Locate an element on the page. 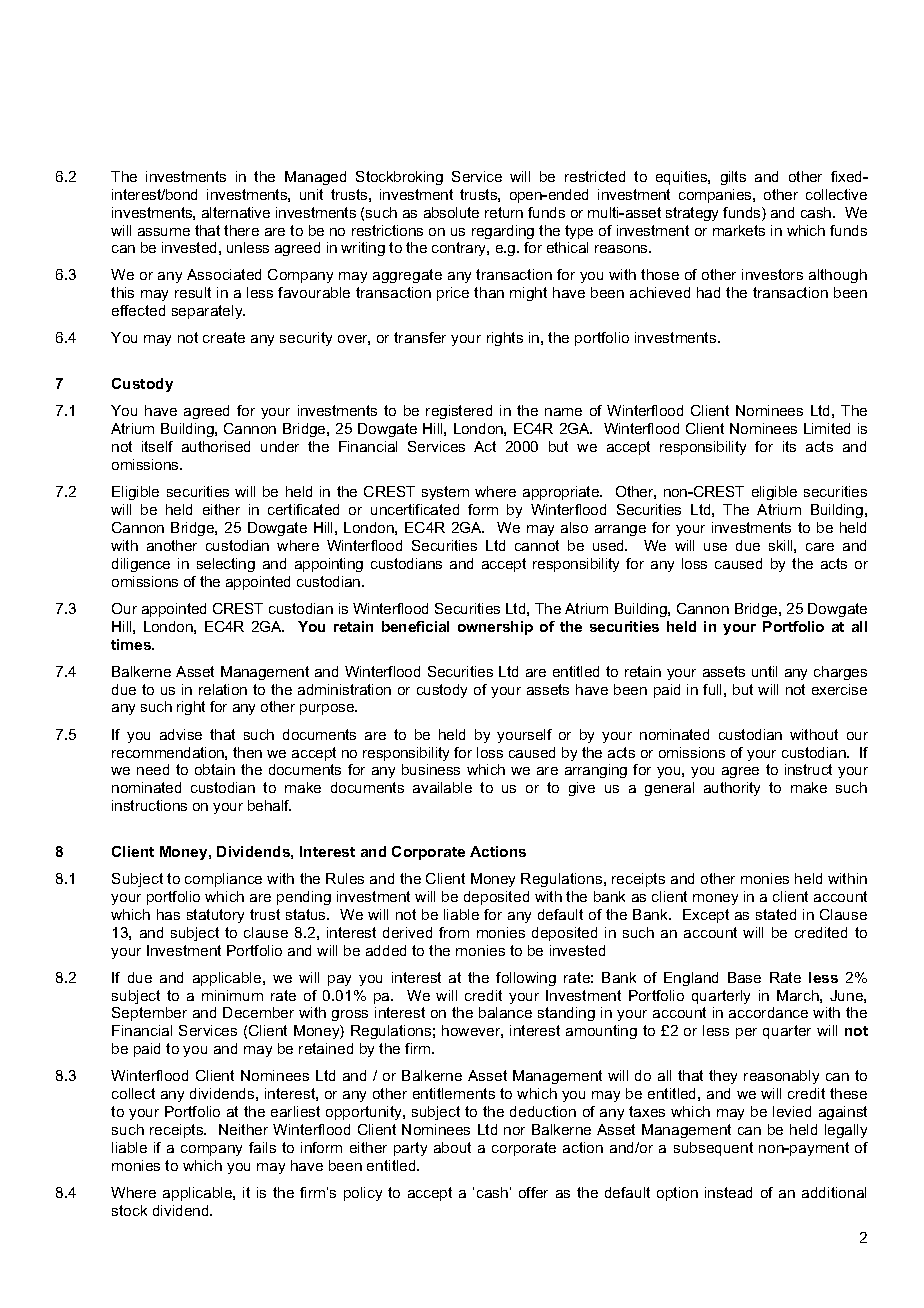 The height and width of the document is (1308, 924). markets is located at coordinates (739, 230).
